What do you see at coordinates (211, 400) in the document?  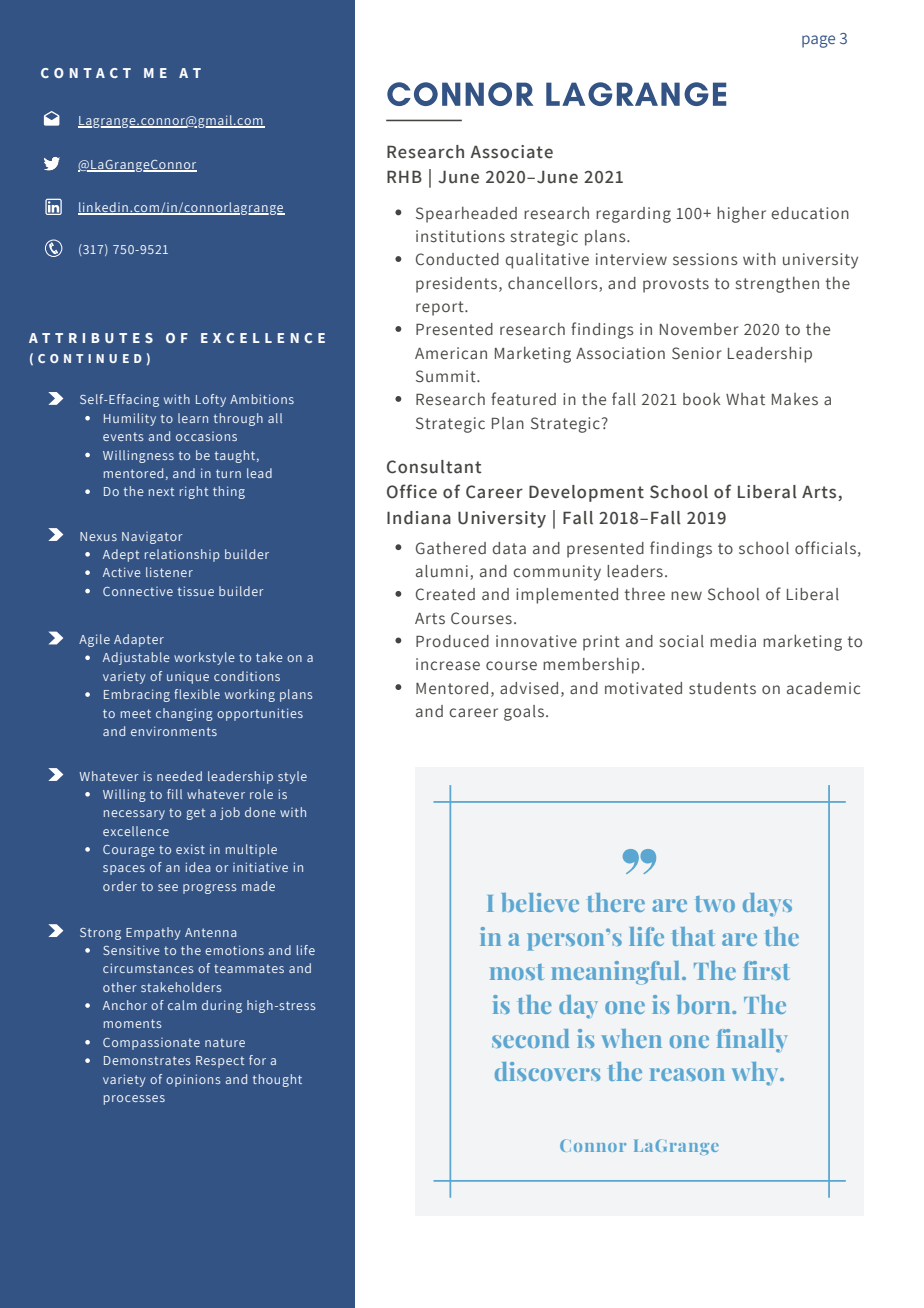 I see `Lofty` at bounding box center [211, 400].
